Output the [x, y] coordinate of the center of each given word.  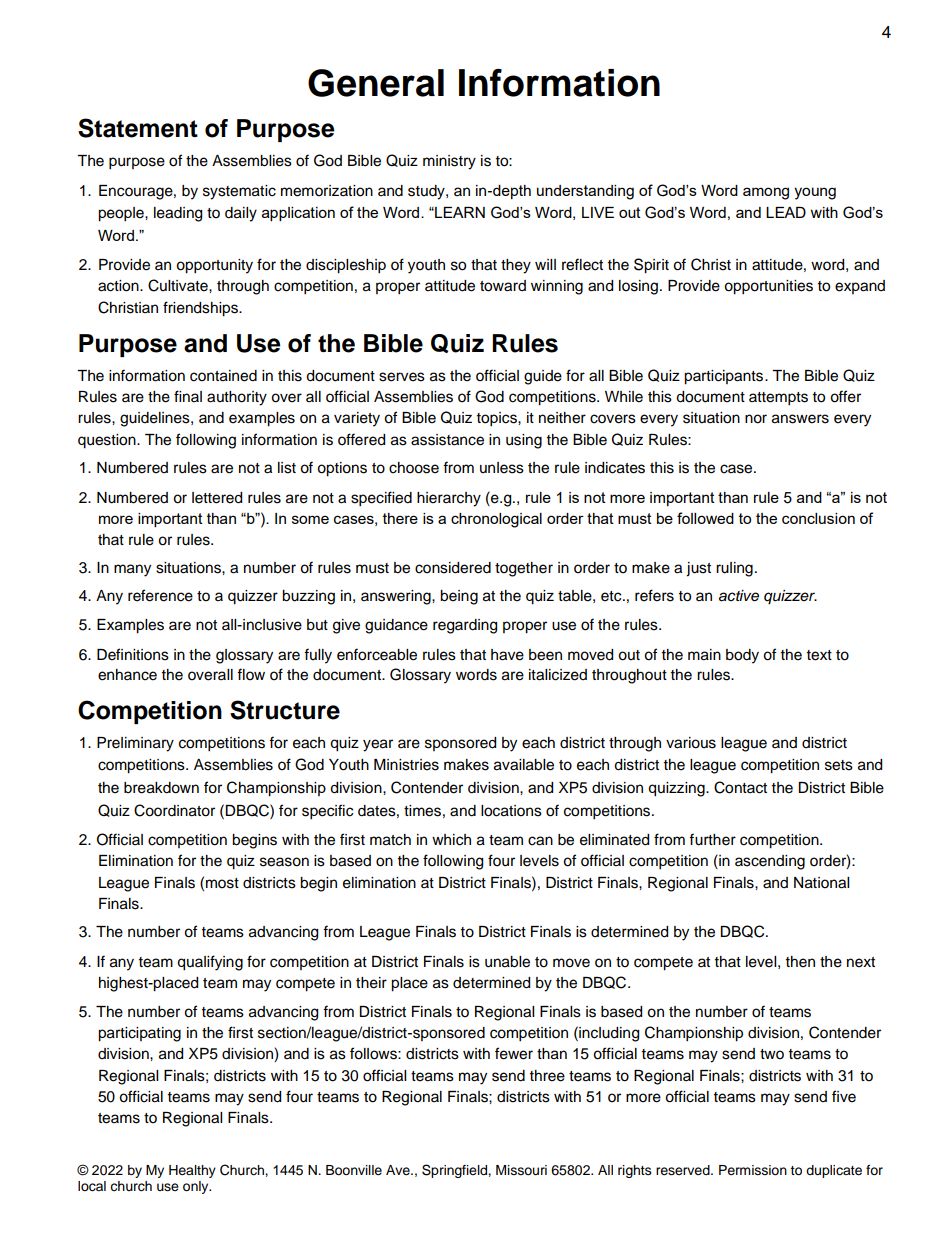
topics [498, 419]
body [742, 656]
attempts [778, 399]
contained [223, 376]
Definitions [133, 654]
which [451, 840]
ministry [449, 162]
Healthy [192, 1171]
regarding [465, 626]
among [766, 193]
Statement [138, 128]
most [222, 883]
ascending [770, 862]
